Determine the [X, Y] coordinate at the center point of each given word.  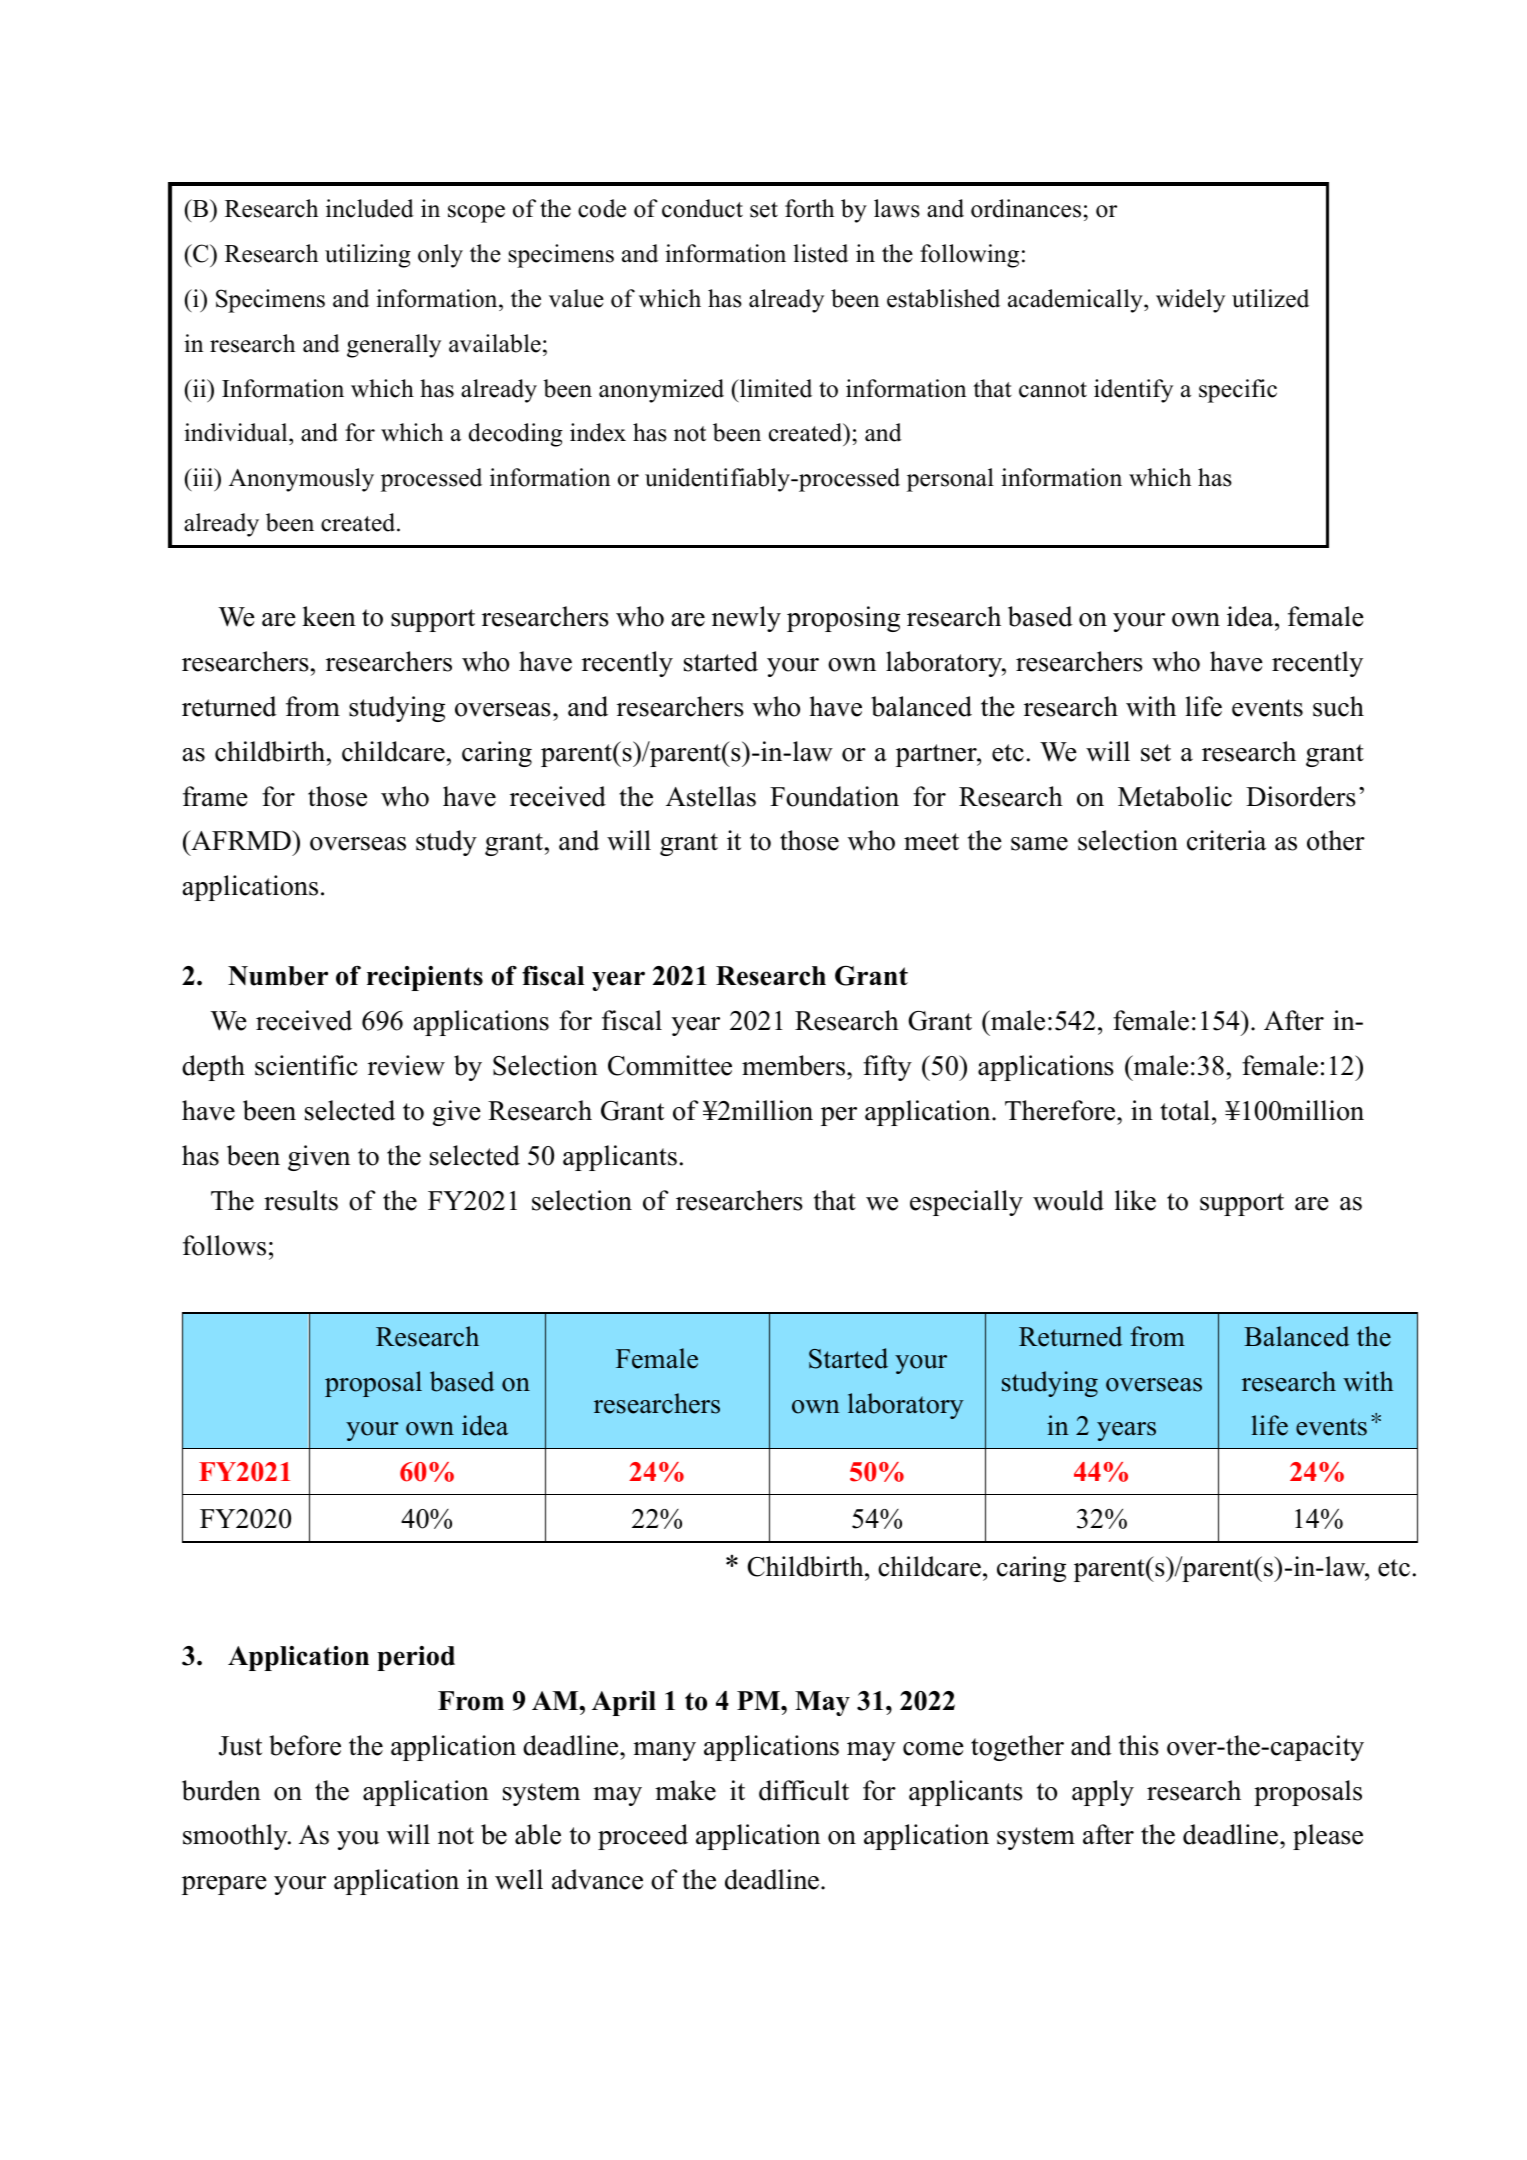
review [406, 1065]
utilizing [368, 256]
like [1135, 1200]
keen [329, 616]
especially [966, 1203]
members [795, 1065]
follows [224, 1245]
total [1185, 1110]
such [1338, 706]
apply [1103, 1793]
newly [746, 619]
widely [1190, 301]
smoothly [236, 1837]
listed [821, 253]
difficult [804, 1790]
